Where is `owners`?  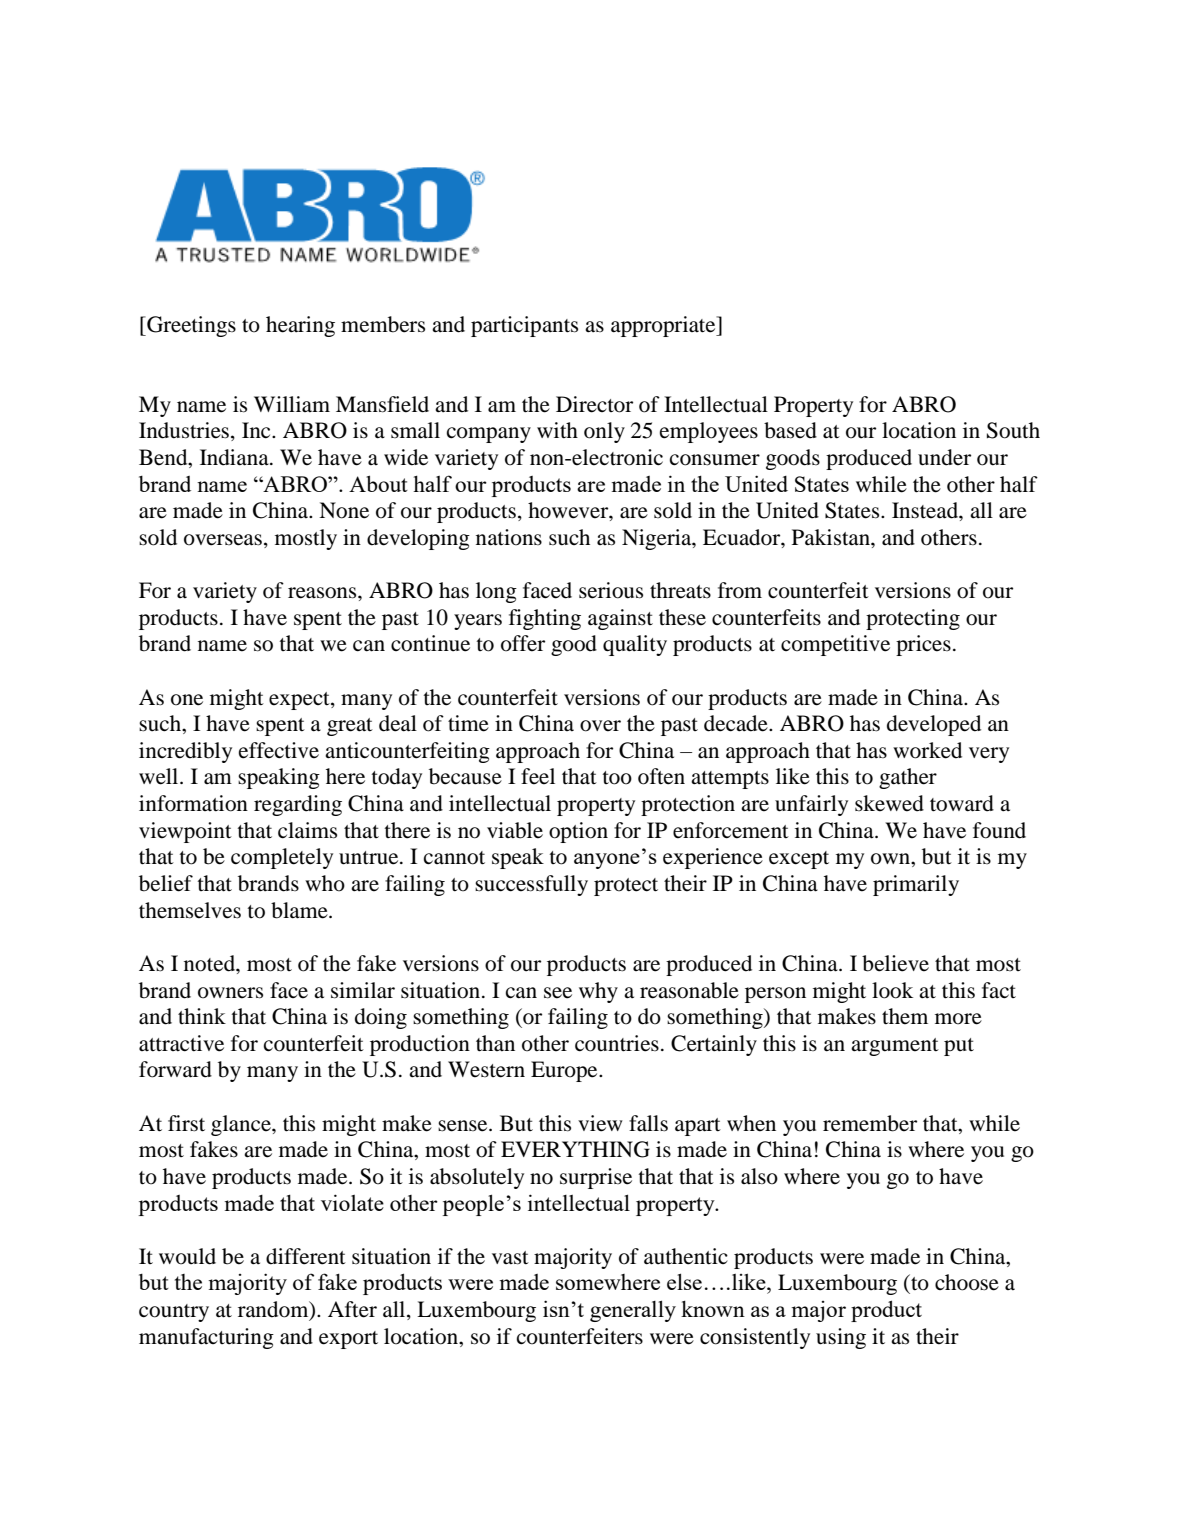
owners is located at coordinates (230, 993).
